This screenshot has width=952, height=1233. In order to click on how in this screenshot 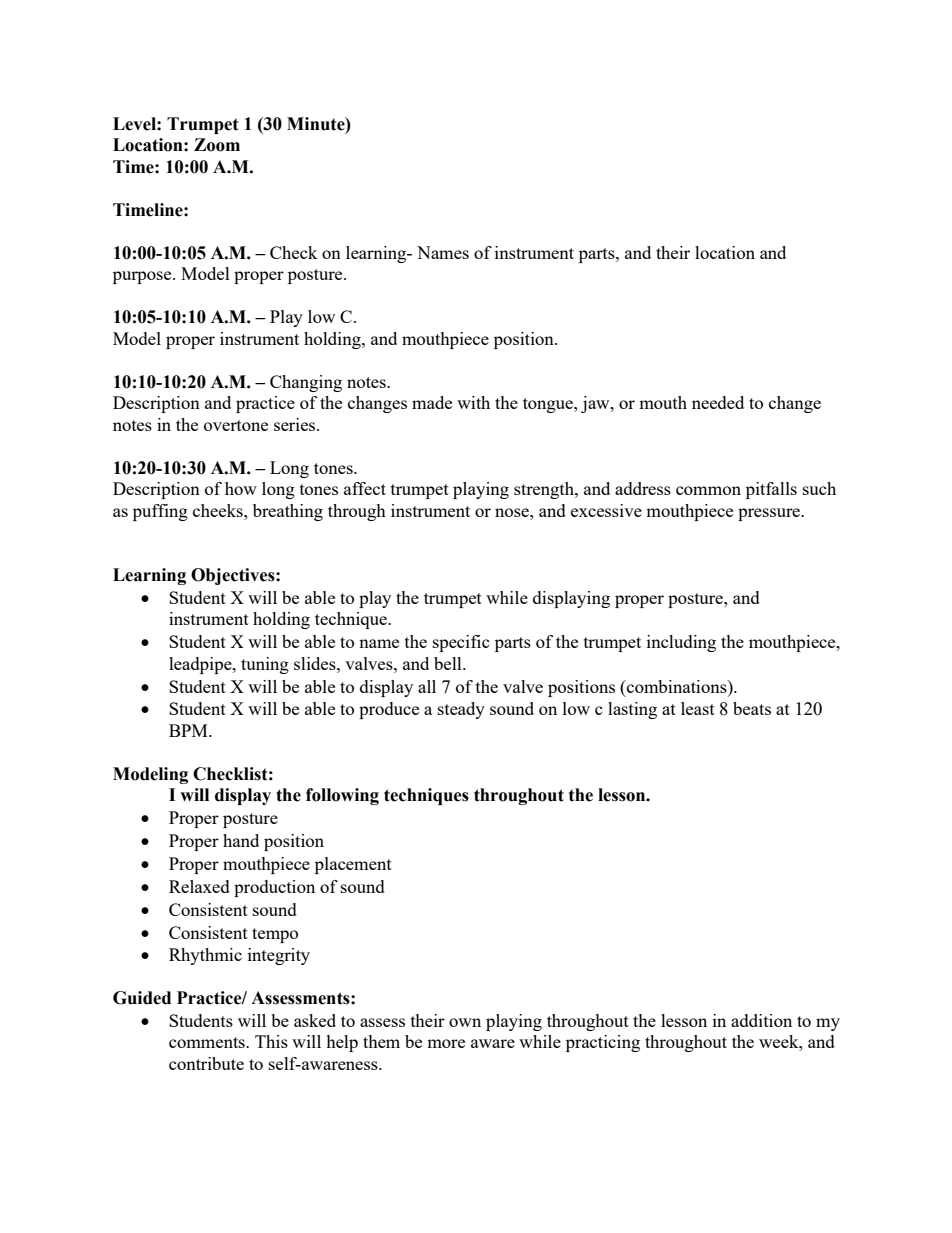, I will do `click(241, 488)`.
